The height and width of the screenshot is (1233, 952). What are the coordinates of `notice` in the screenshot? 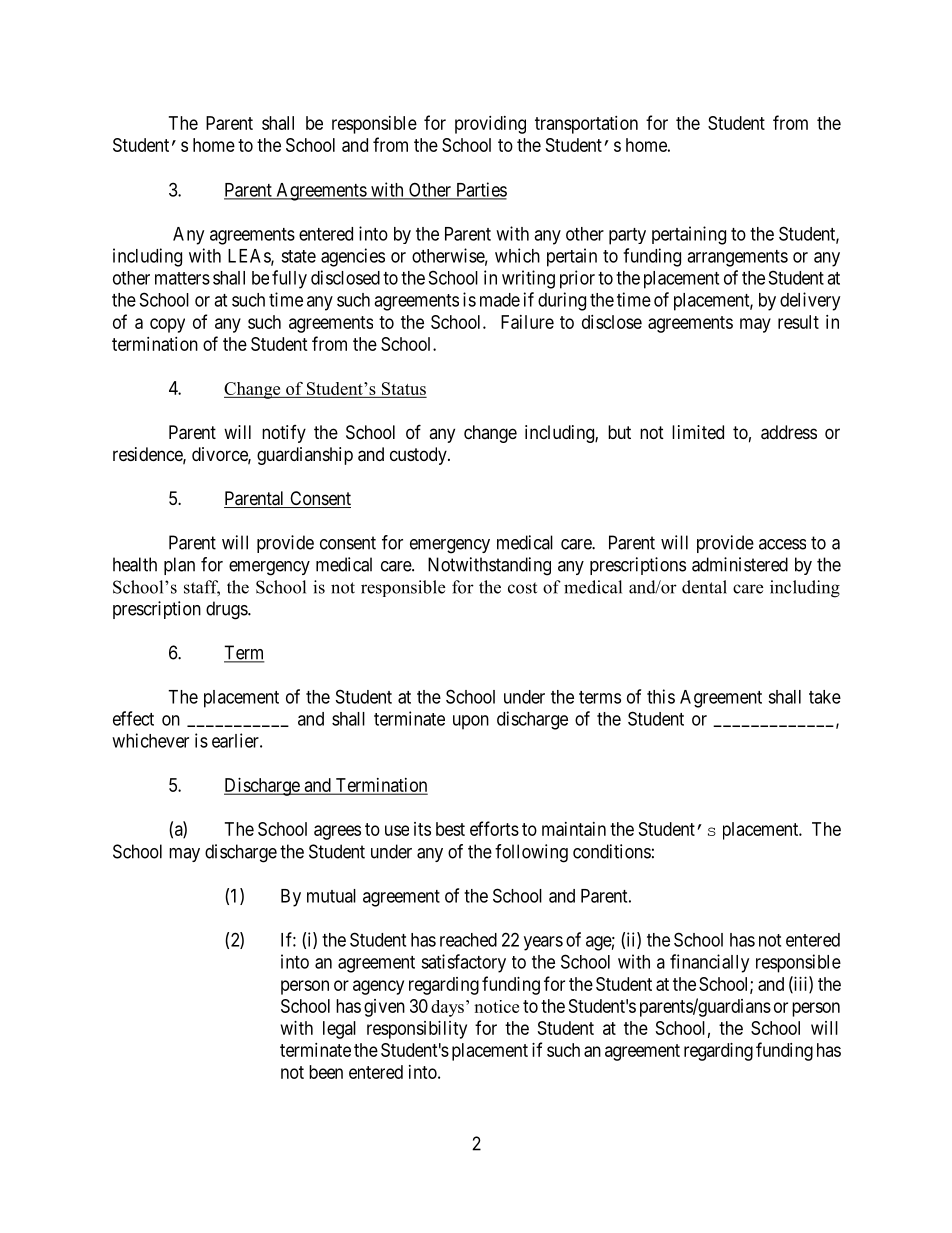 It's located at (496, 1006).
